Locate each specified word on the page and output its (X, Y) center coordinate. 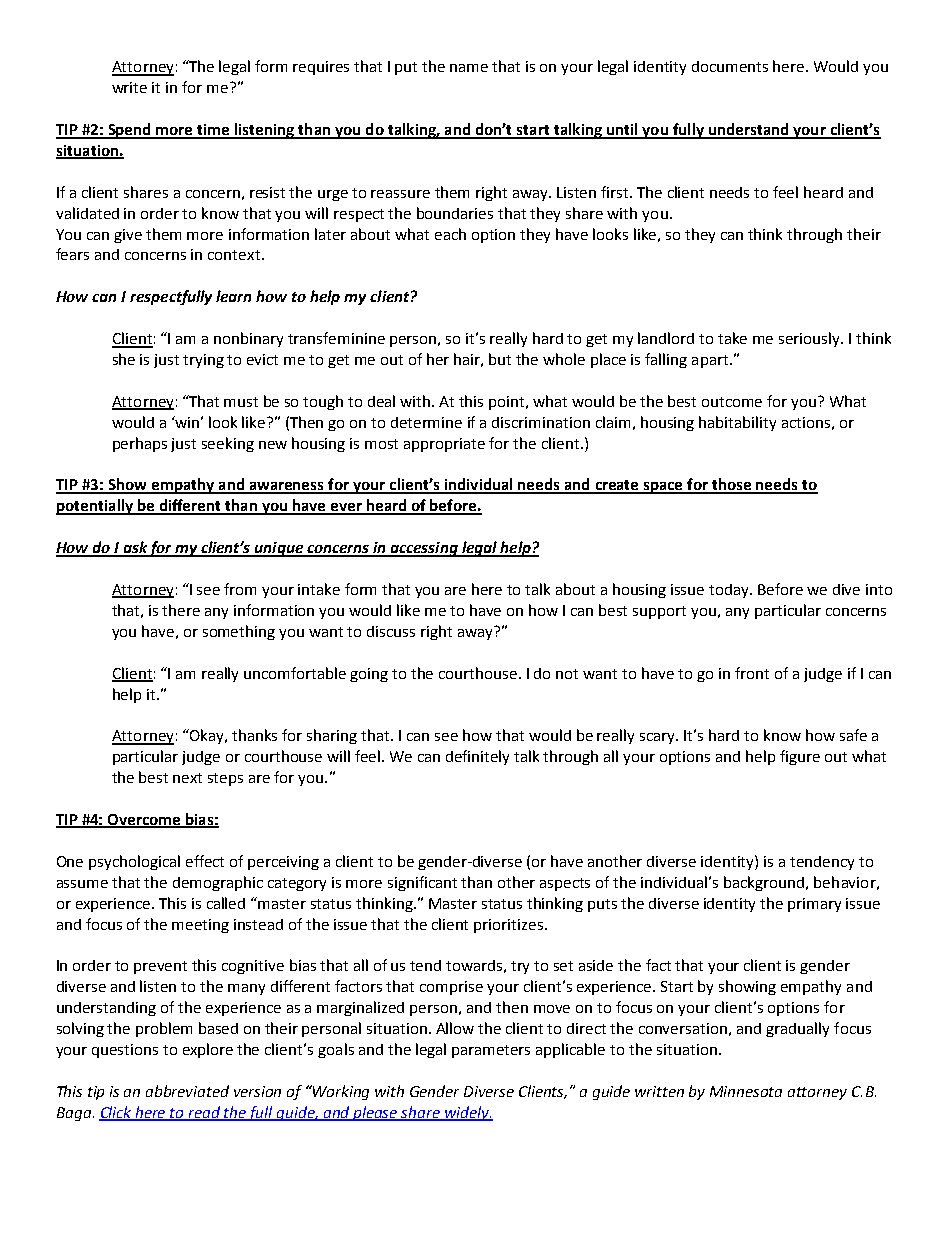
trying (203, 361)
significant (422, 883)
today (730, 591)
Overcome (144, 821)
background (765, 883)
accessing (424, 549)
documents (730, 66)
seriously (811, 339)
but (500, 359)
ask (135, 548)
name (469, 68)
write (129, 87)
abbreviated (187, 1091)
